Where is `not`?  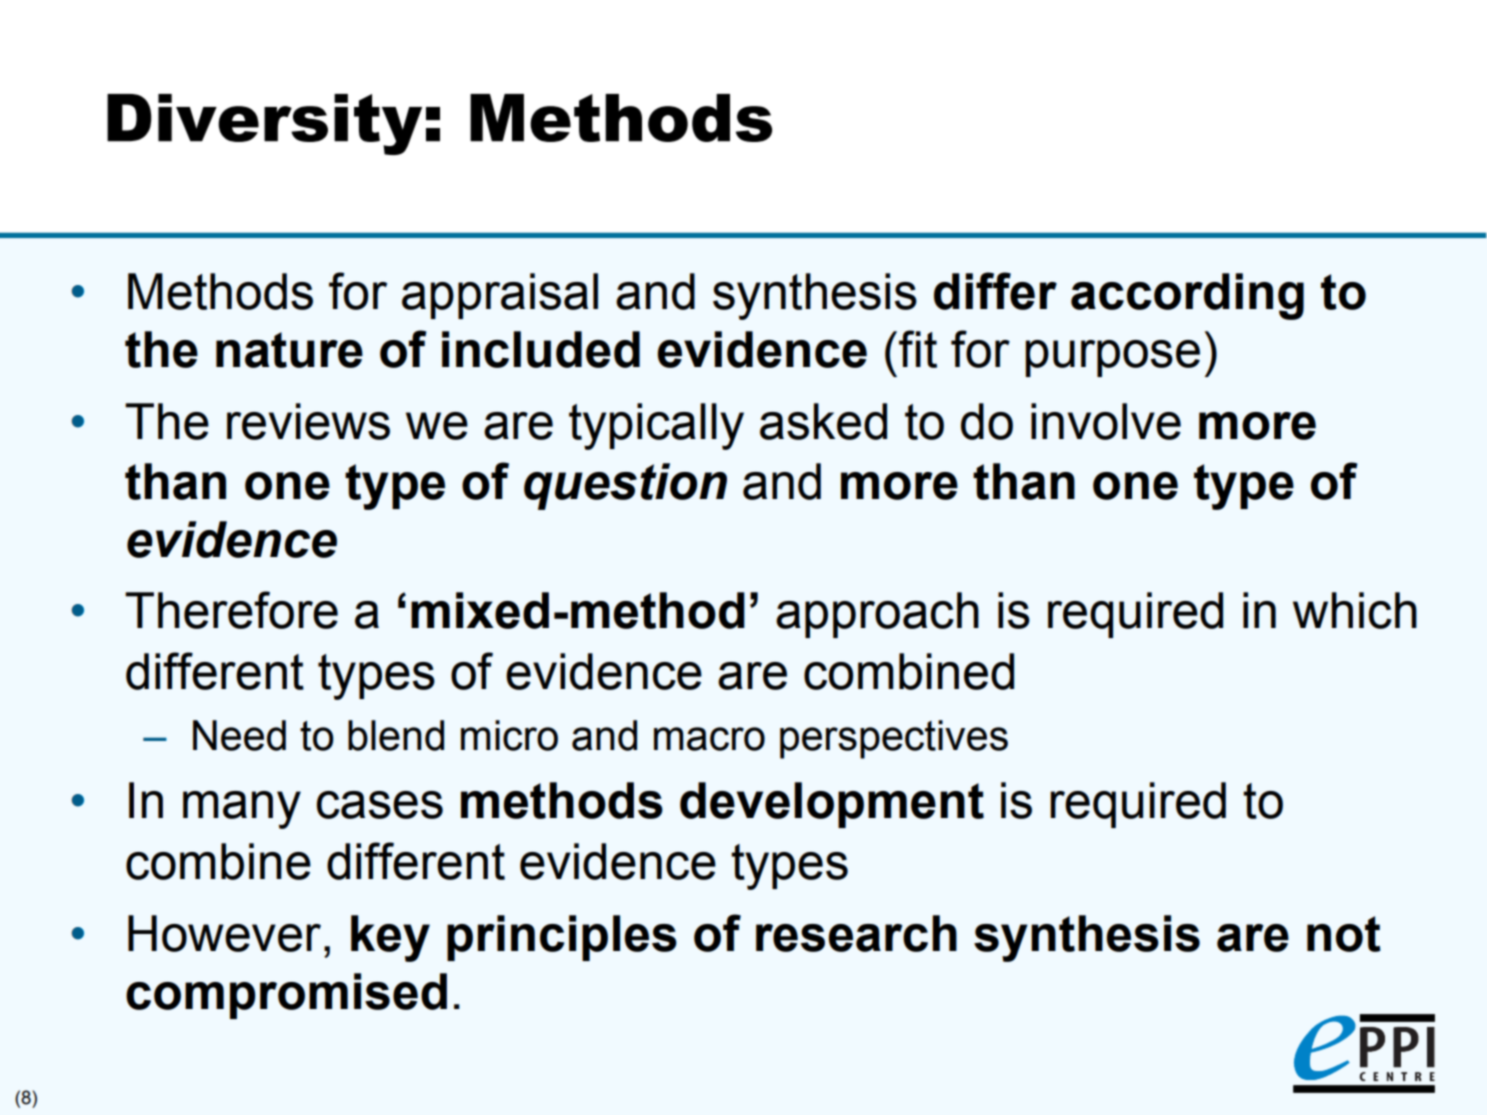
not is located at coordinates (1344, 934).
